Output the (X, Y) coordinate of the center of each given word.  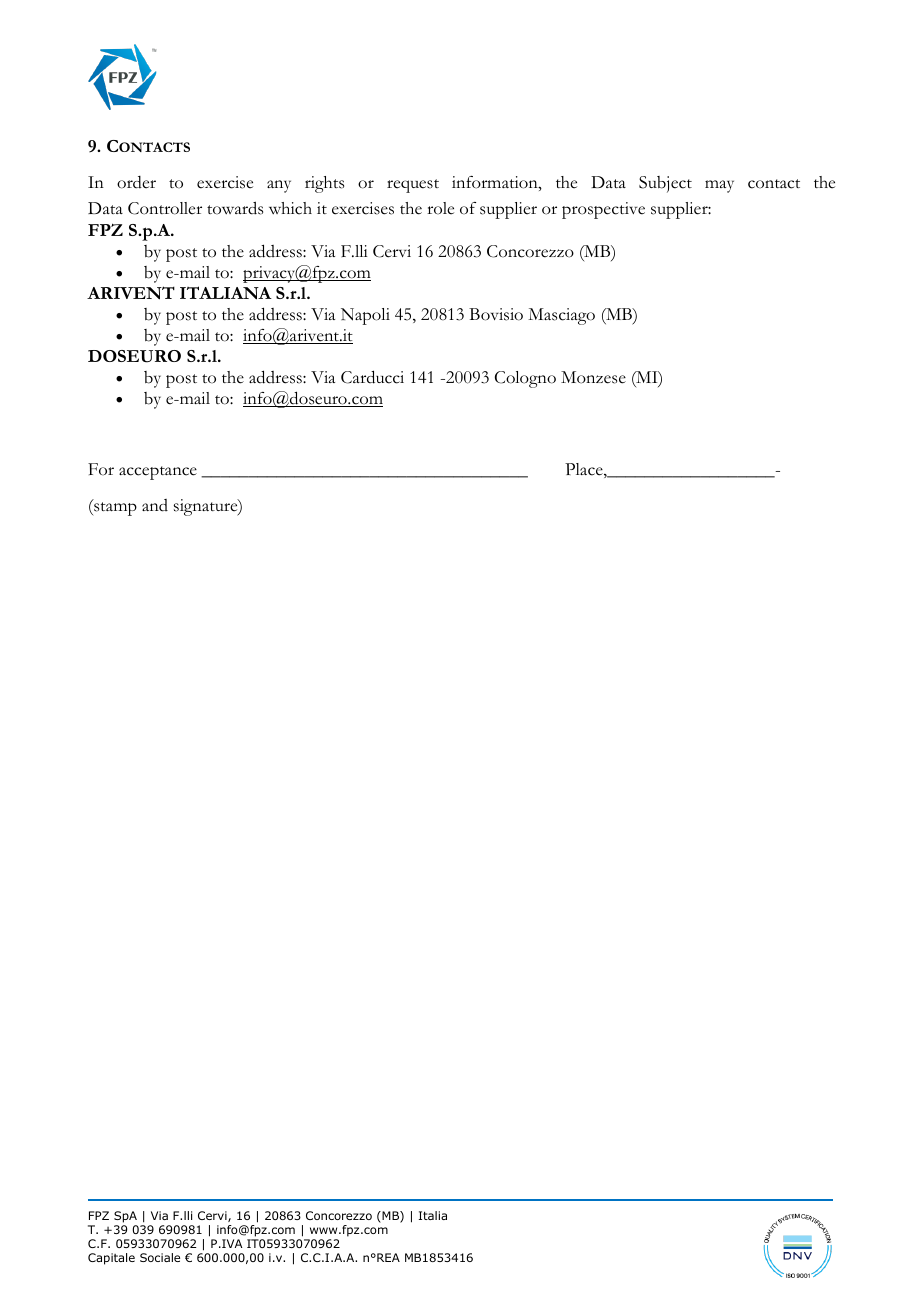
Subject (665, 184)
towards (235, 208)
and (155, 505)
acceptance (158, 473)
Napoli (365, 316)
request (413, 186)
